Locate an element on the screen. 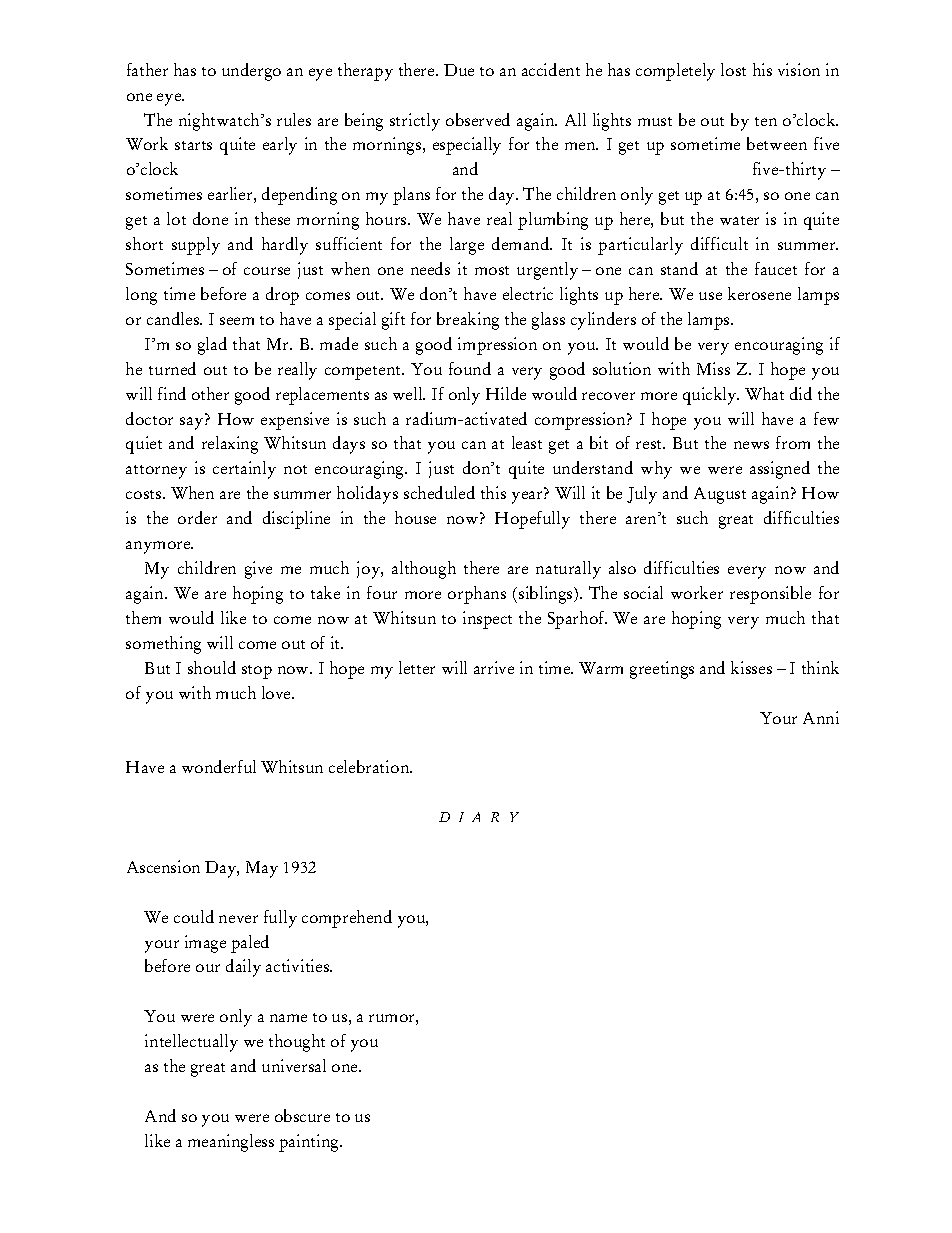 The image size is (952, 1233). meaningless is located at coordinates (231, 1143).
